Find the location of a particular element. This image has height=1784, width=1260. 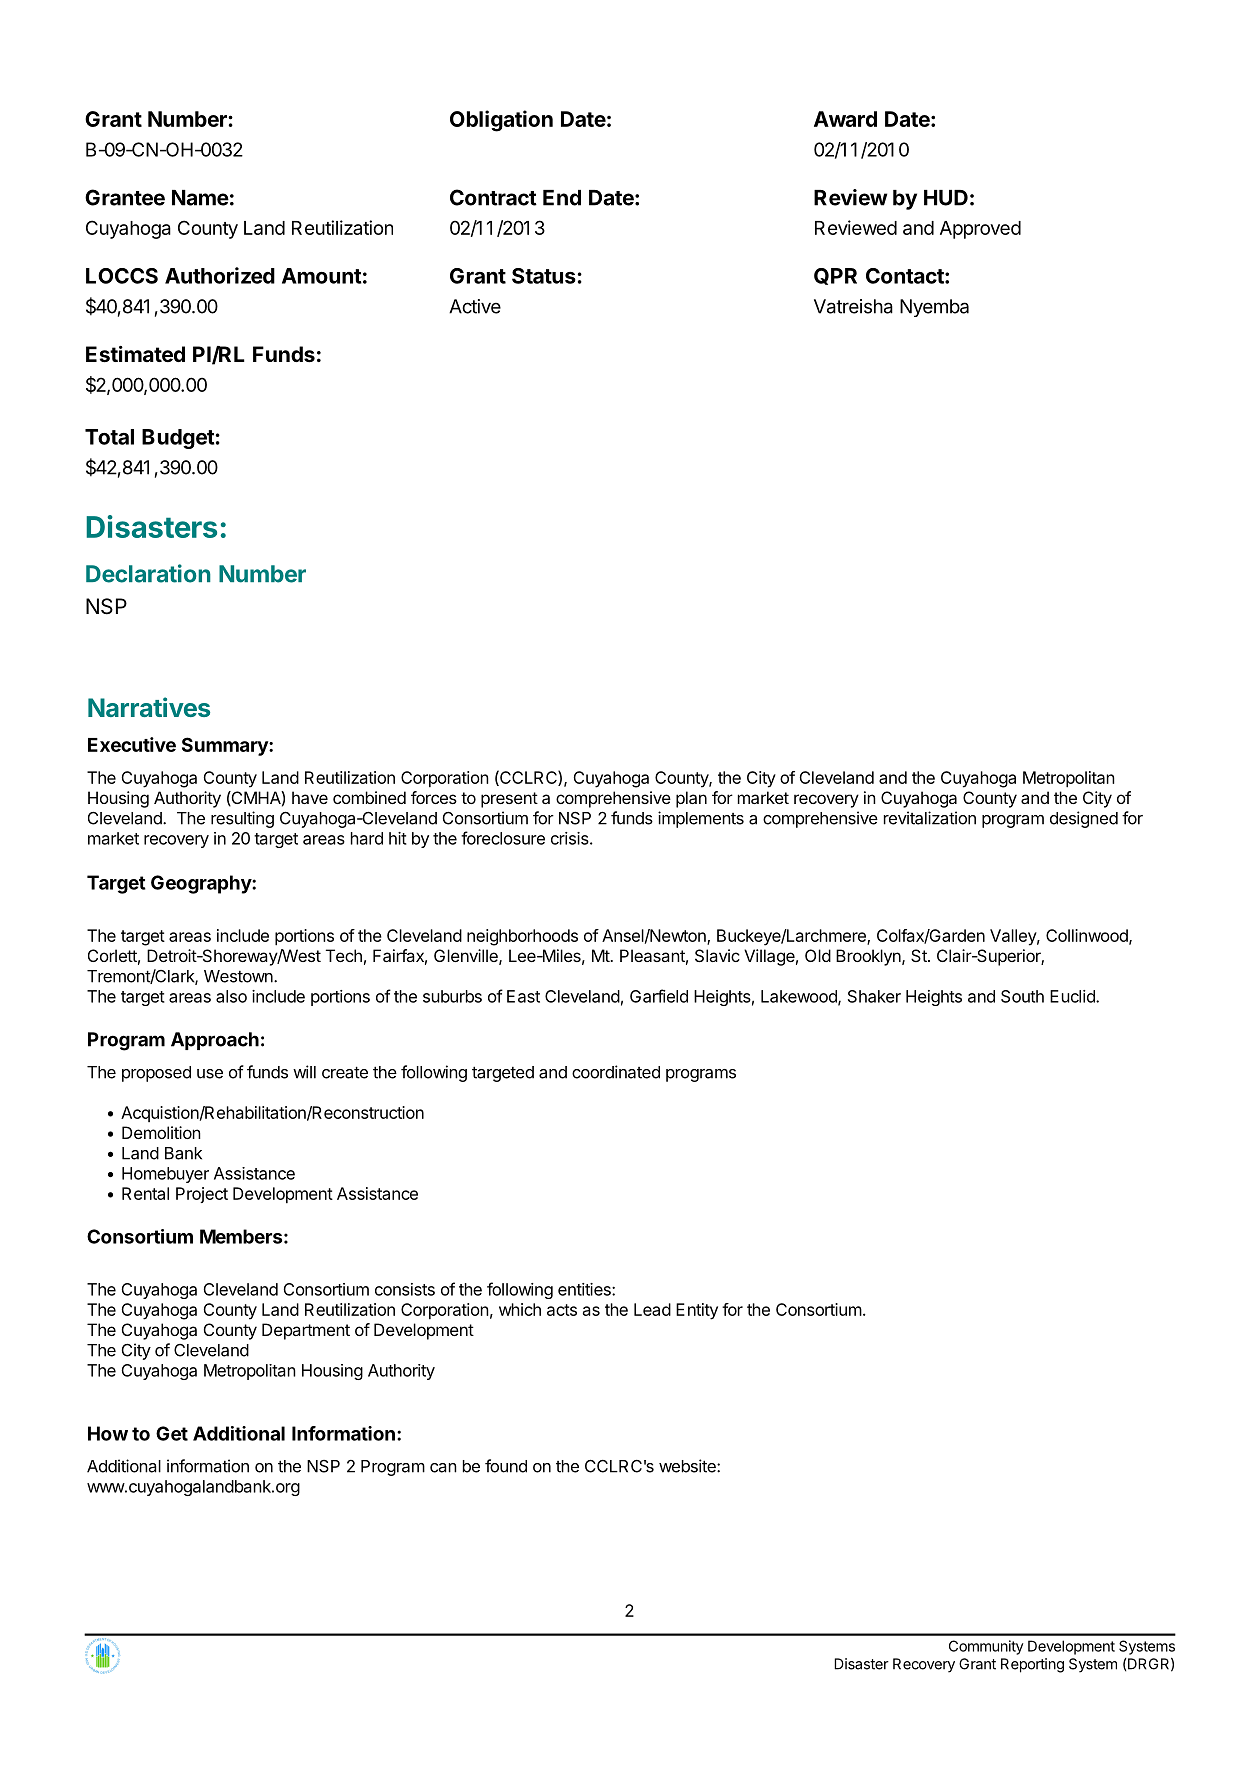

Active is located at coordinates (475, 306).
